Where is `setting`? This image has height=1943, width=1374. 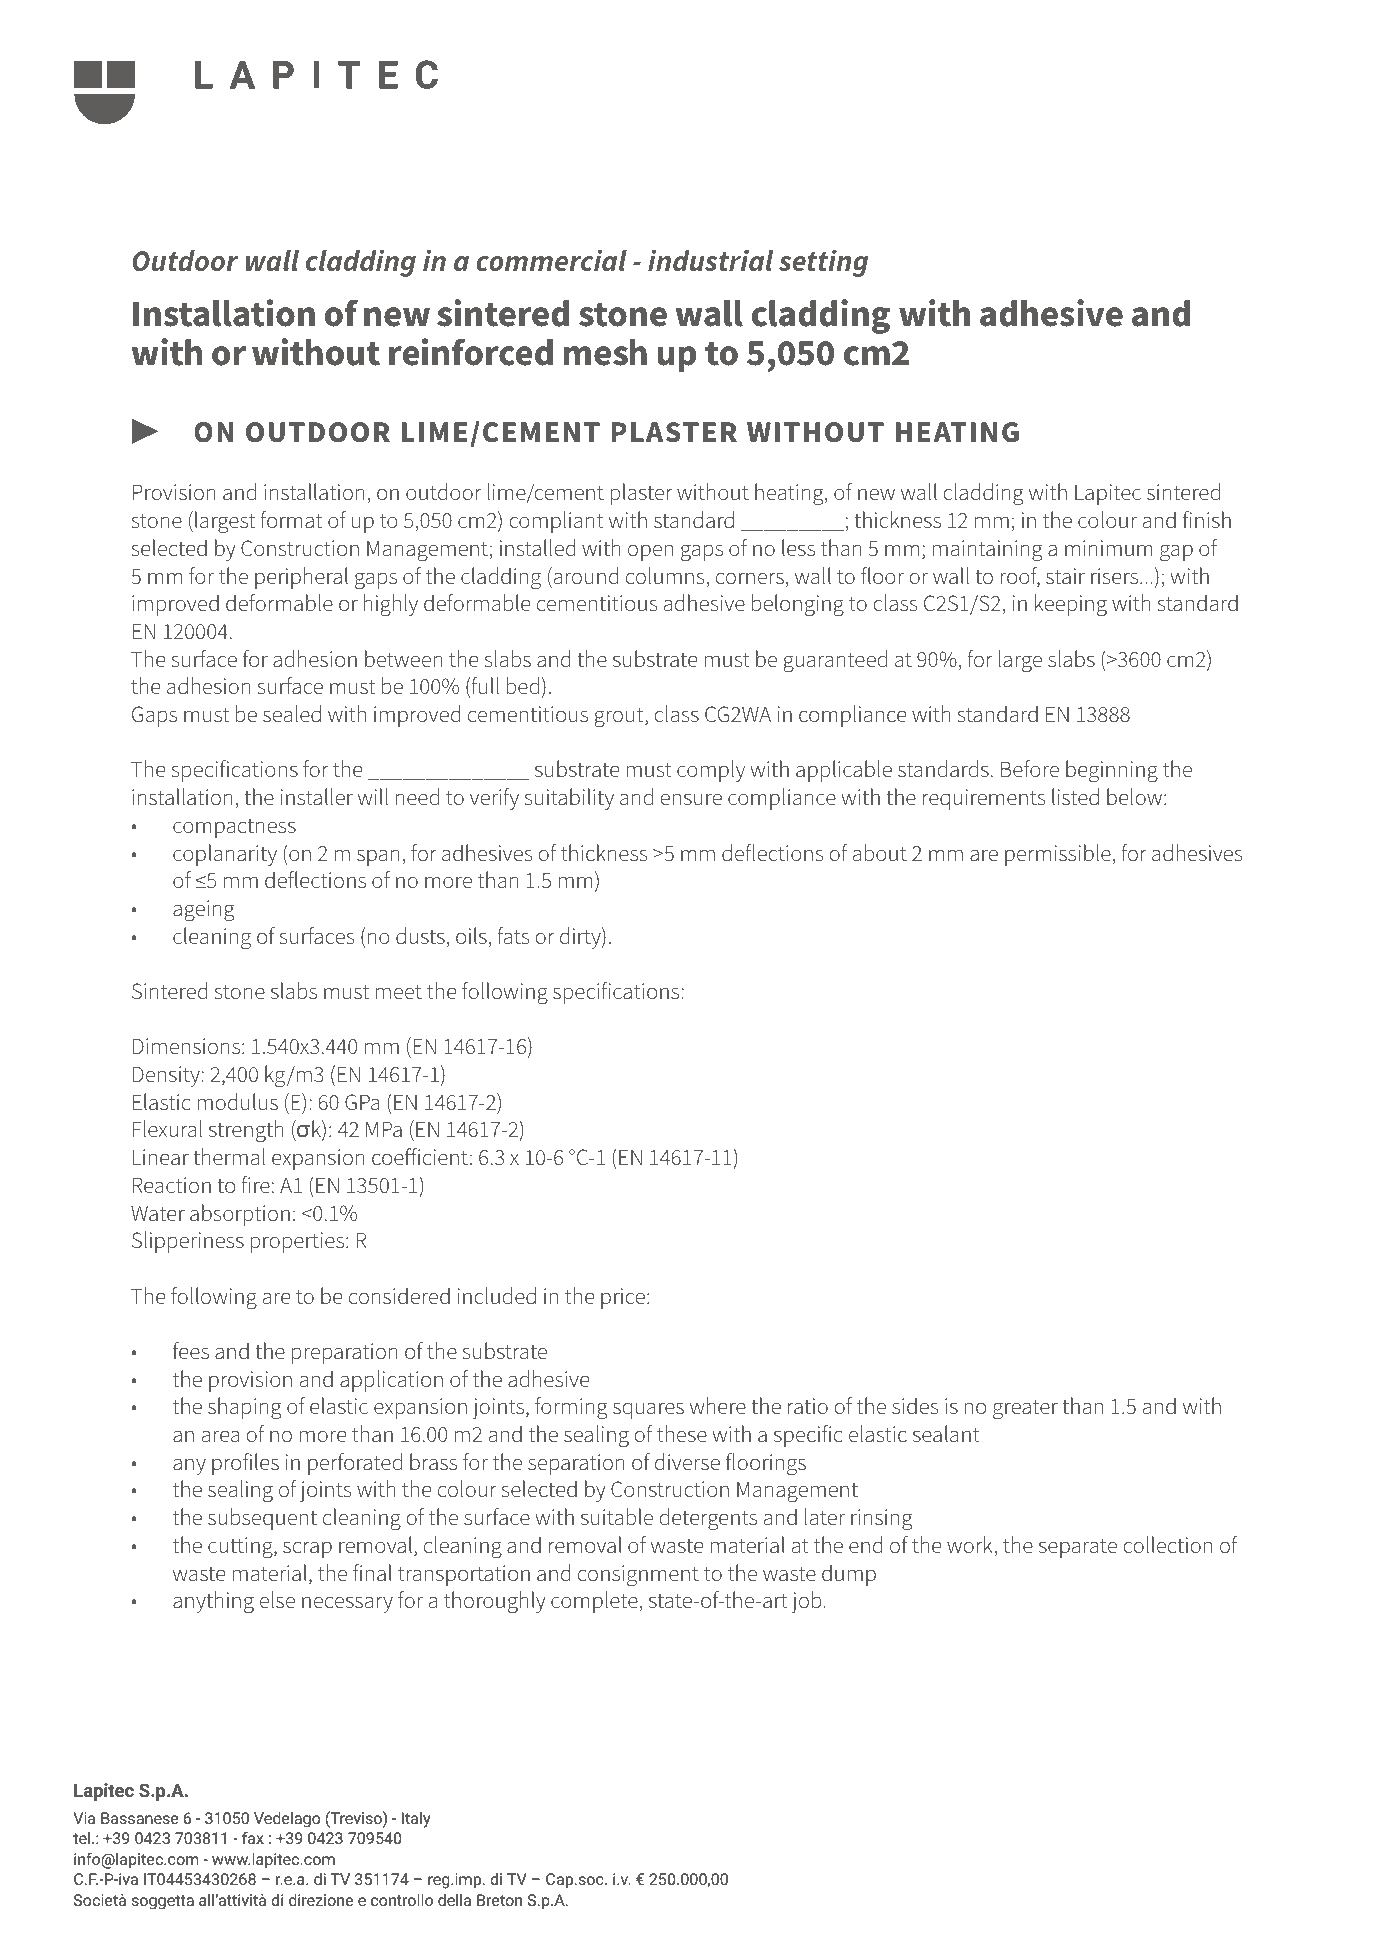
setting is located at coordinates (823, 263).
